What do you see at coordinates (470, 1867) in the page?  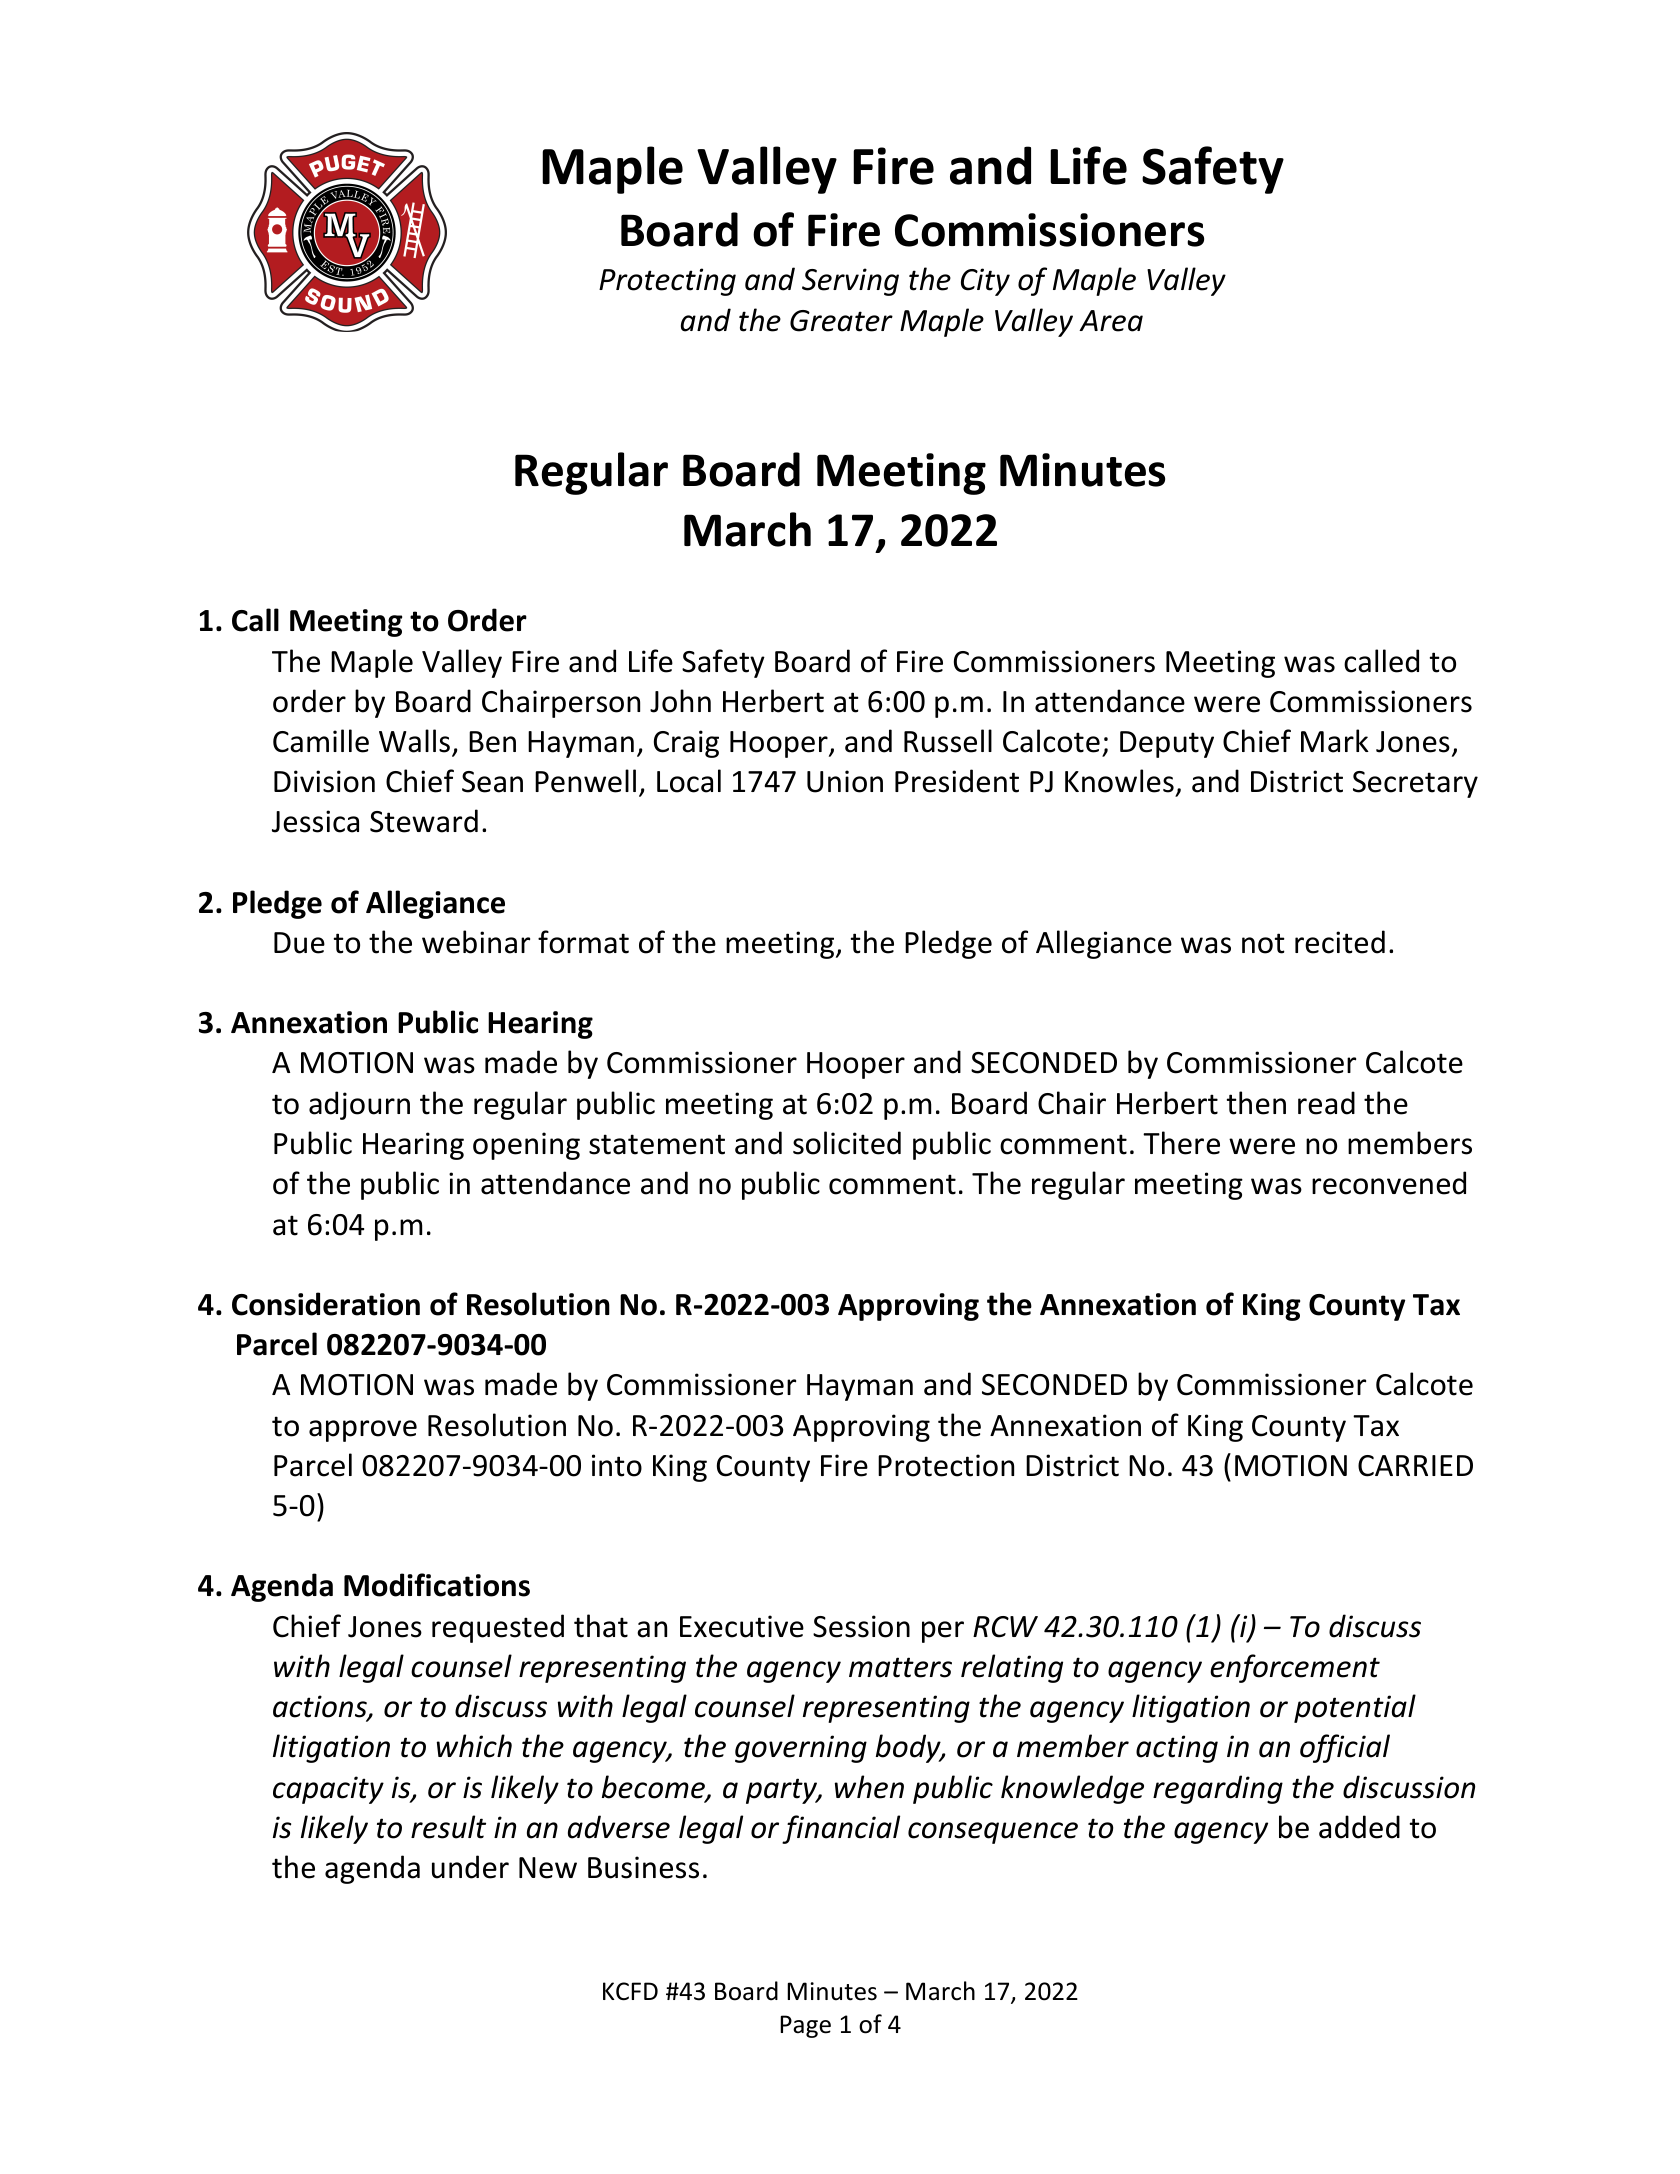 I see `under` at bounding box center [470, 1867].
